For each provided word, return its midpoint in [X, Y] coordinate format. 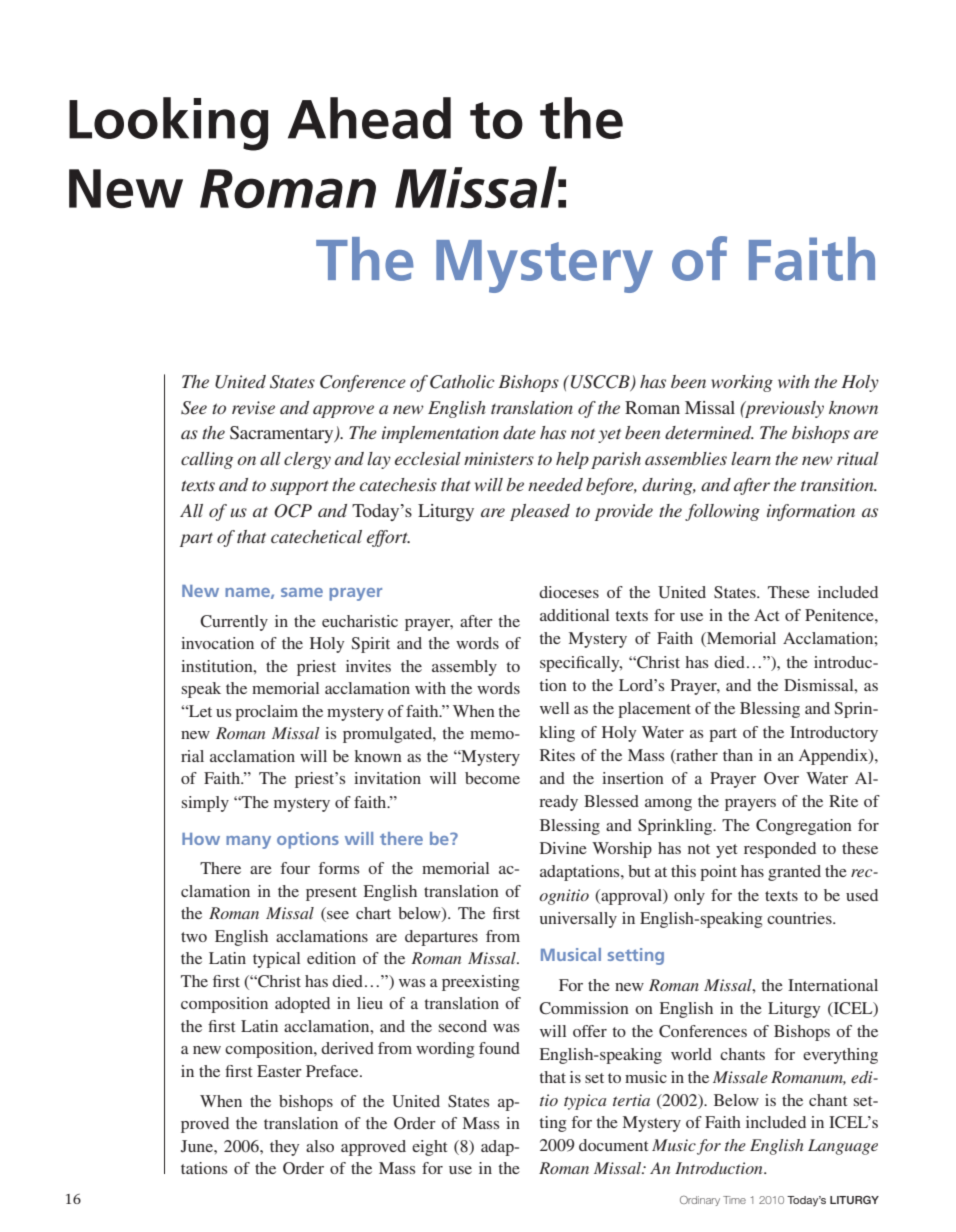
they [284, 1148]
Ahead [369, 118]
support [299, 487]
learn [751, 458]
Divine [563, 848]
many [248, 842]
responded [780, 850]
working [742, 383]
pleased [540, 512]
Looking [168, 124]
